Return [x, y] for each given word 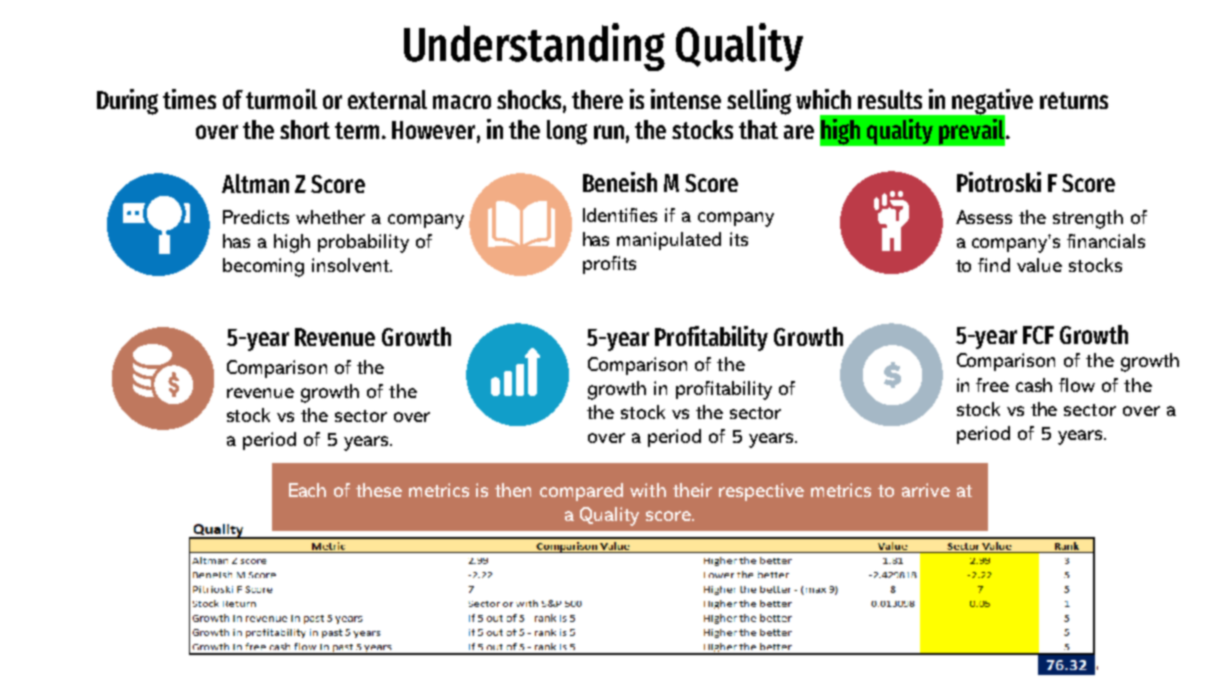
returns [1074, 100]
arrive [926, 490]
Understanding [534, 47]
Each [307, 490]
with [648, 490]
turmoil [281, 99]
